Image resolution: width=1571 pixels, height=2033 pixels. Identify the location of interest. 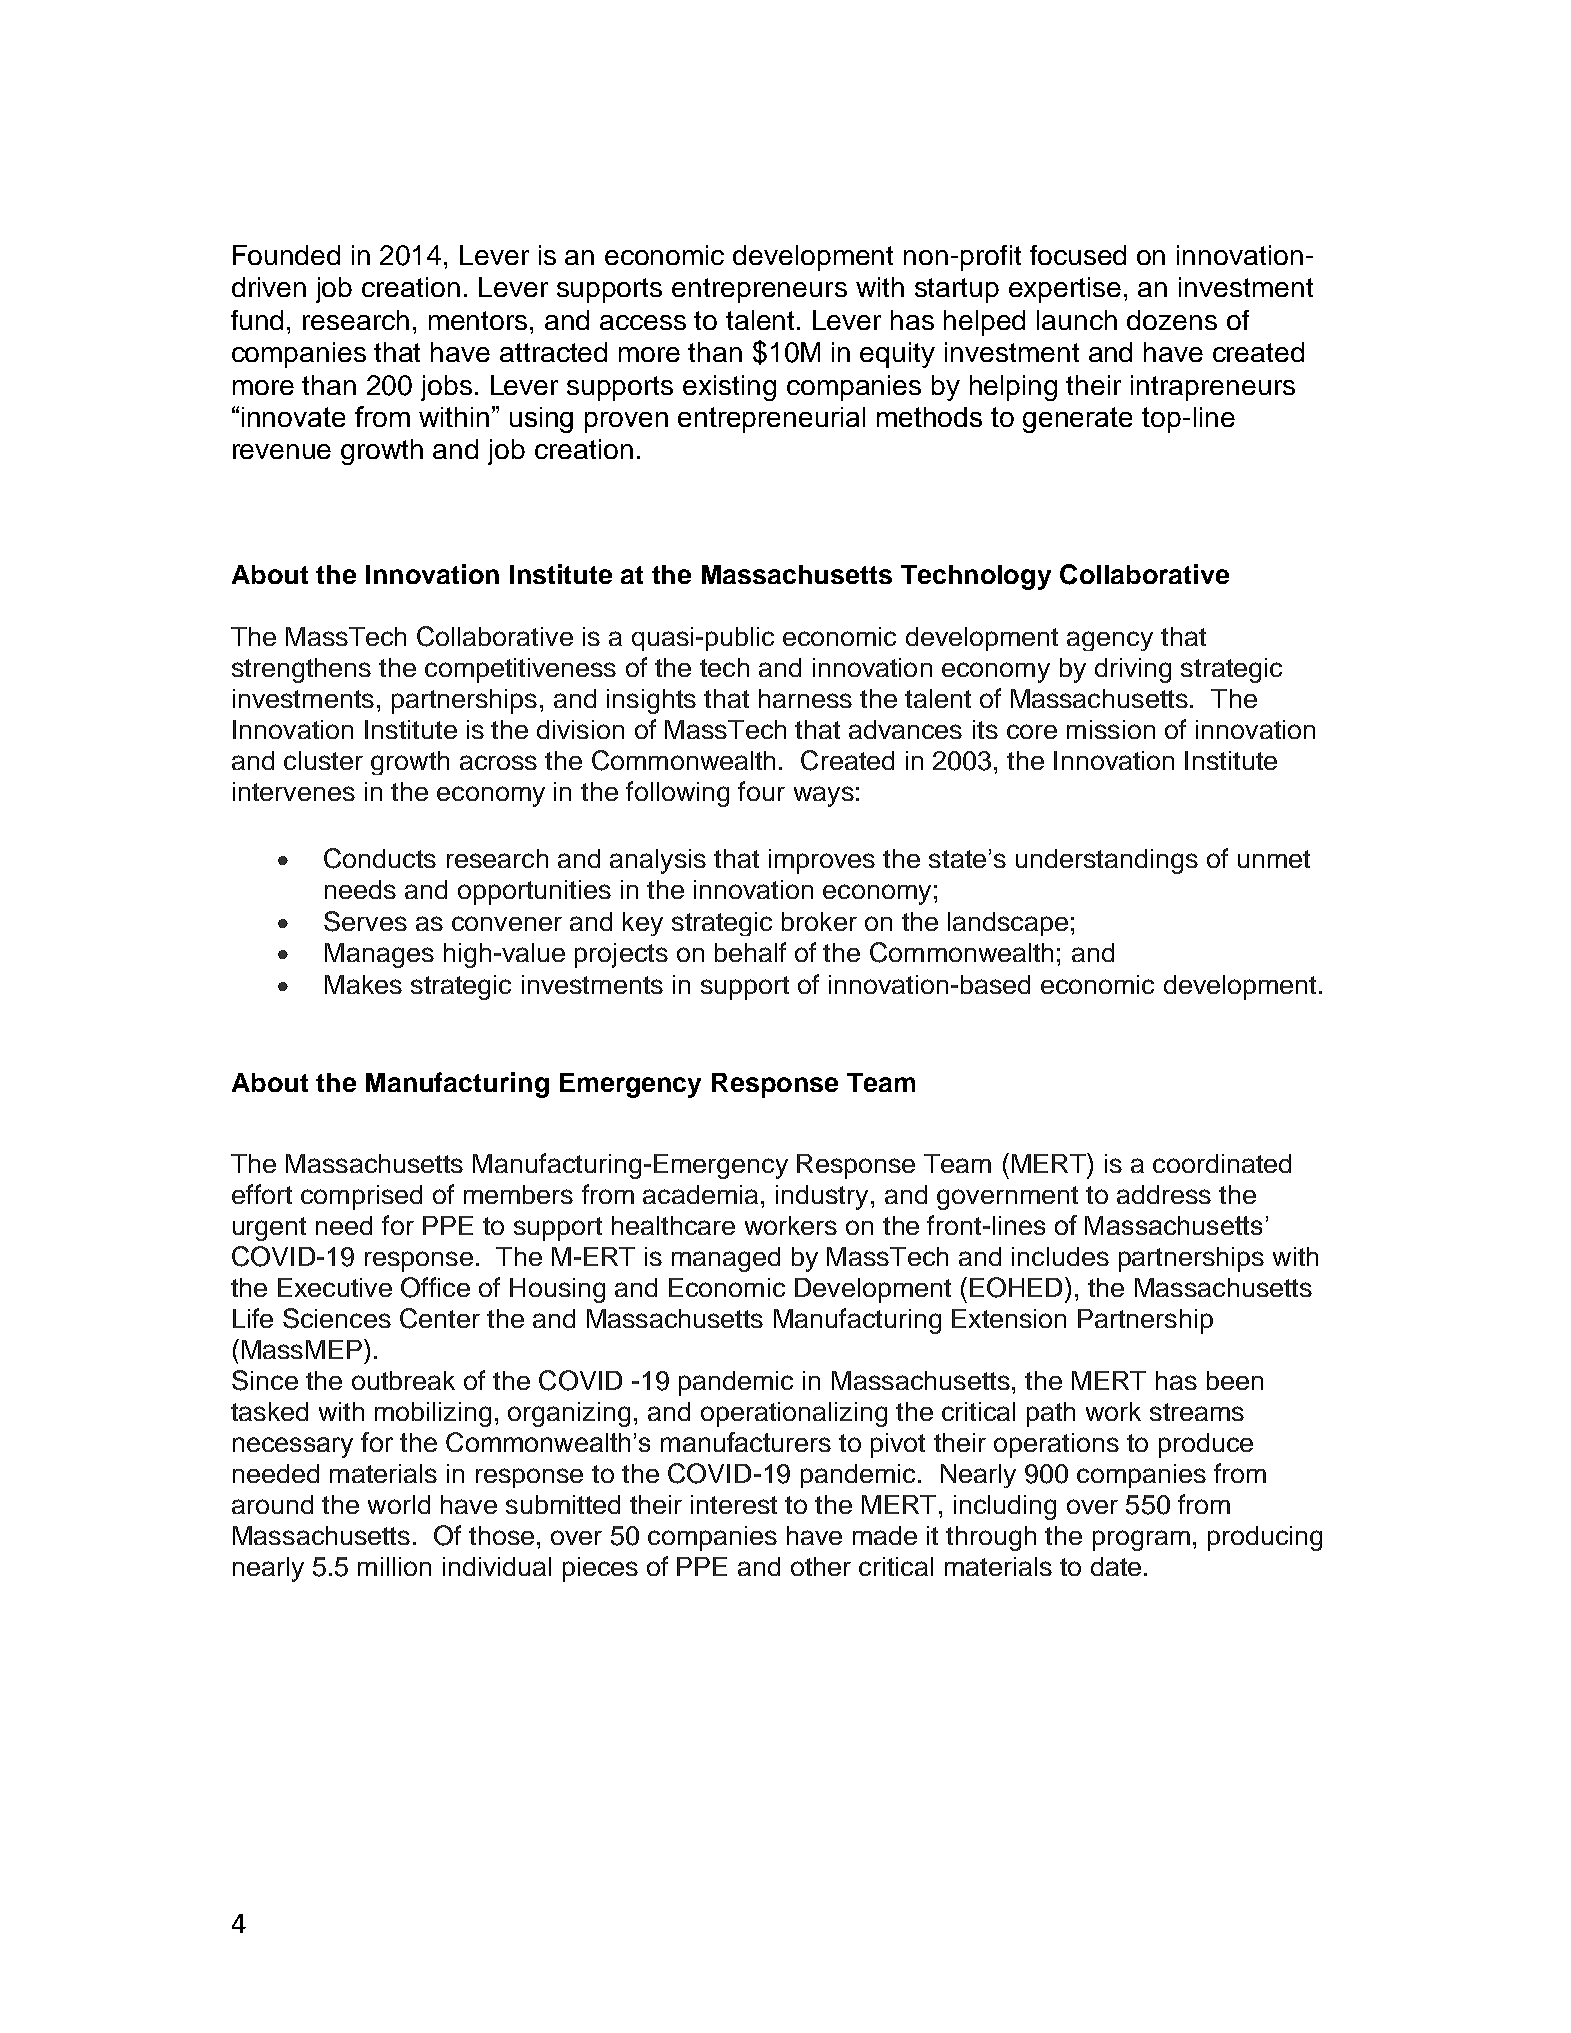
(734, 1504).
